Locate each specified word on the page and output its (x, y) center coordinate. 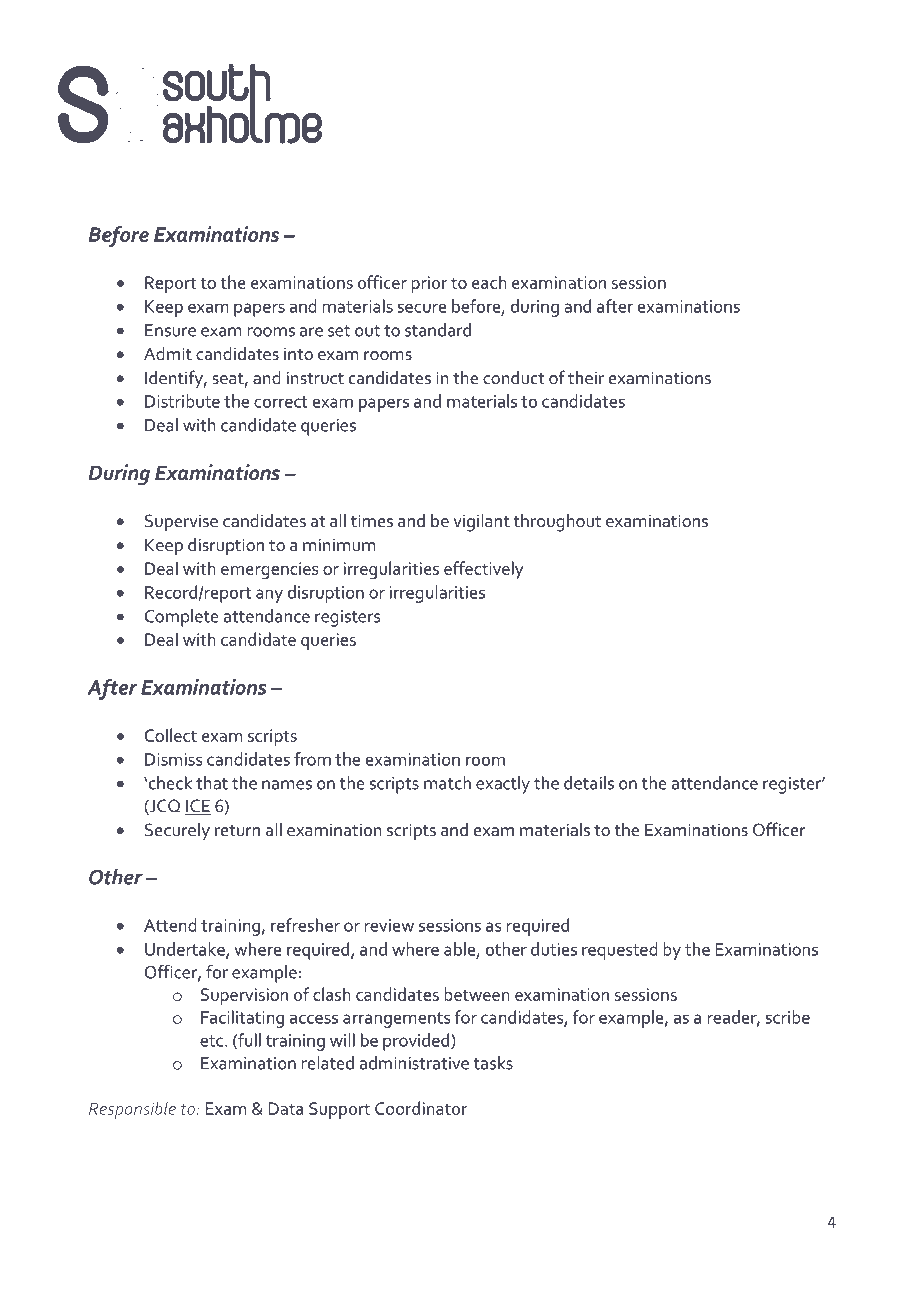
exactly (503, 785)
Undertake (186, 950)
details (589, 783)
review (389, 925)
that (212, 783)
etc (211, 1041)
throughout (557, 523)
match (447, 783)
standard (438, 330)
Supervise (181, 523)
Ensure (170, 330)
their (586, 378)
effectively (484, 570)
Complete (182, 618)
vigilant (481, 523)
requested (620, 951)
